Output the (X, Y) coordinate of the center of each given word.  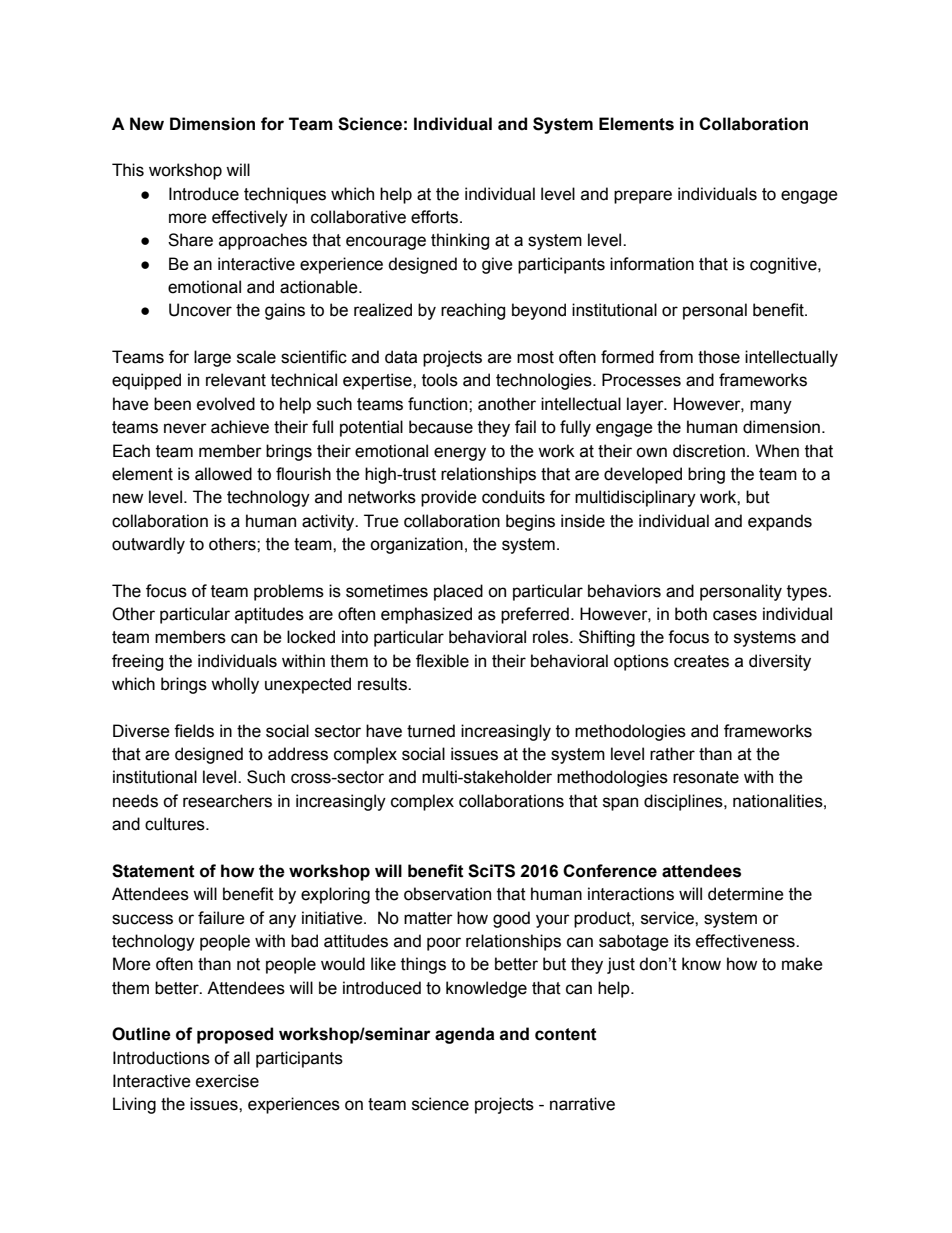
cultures (176, 824)
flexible (442, 661)
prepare (643, 197)
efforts (436, 217)
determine (746, 894)
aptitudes (269, 615)
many (771, 407)
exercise (227, 1081)
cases (735, 615)
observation (447, 894)
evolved (226, 404)
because (441, 427)
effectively (250, 218)
